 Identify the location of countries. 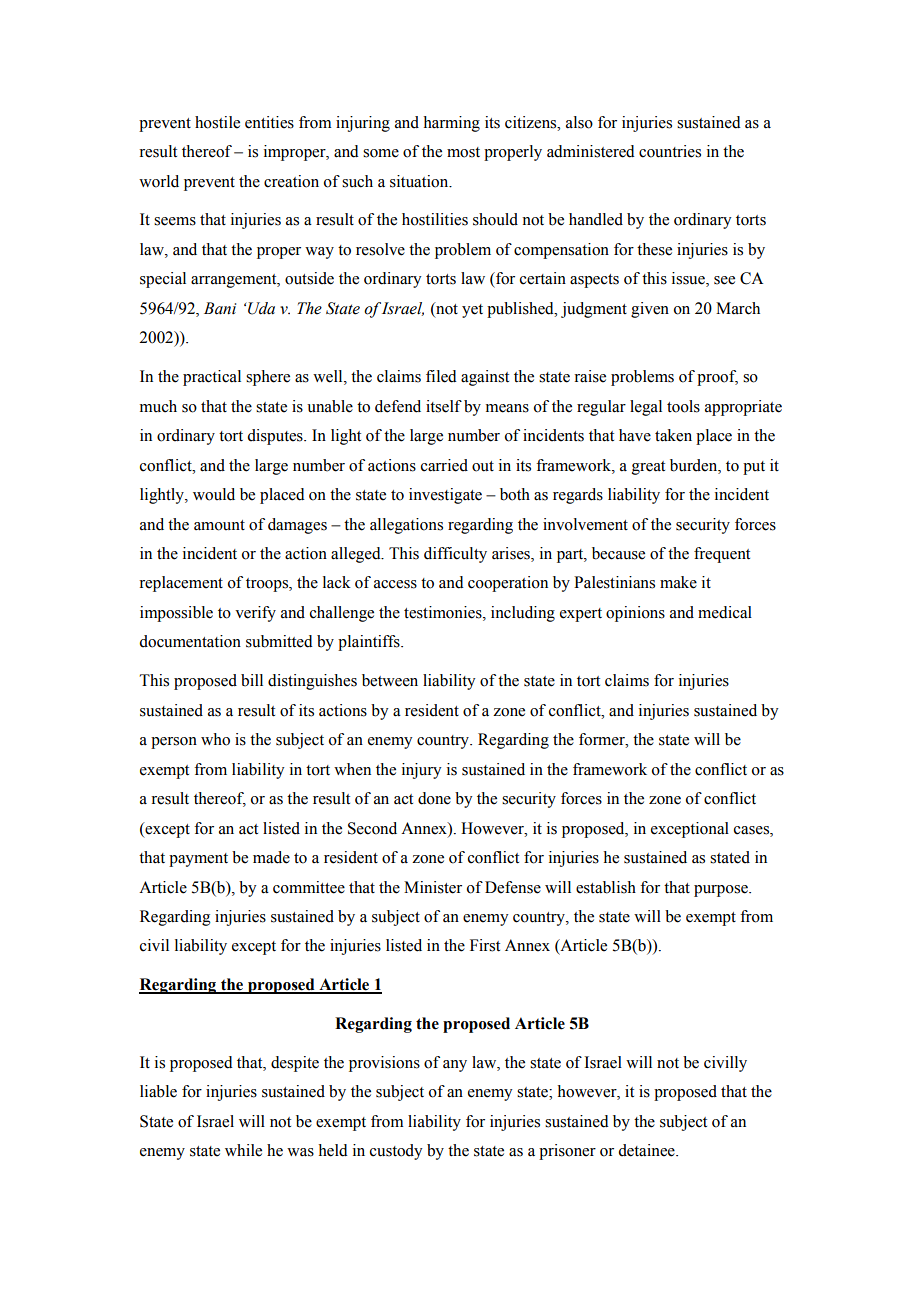
(670, 151).
